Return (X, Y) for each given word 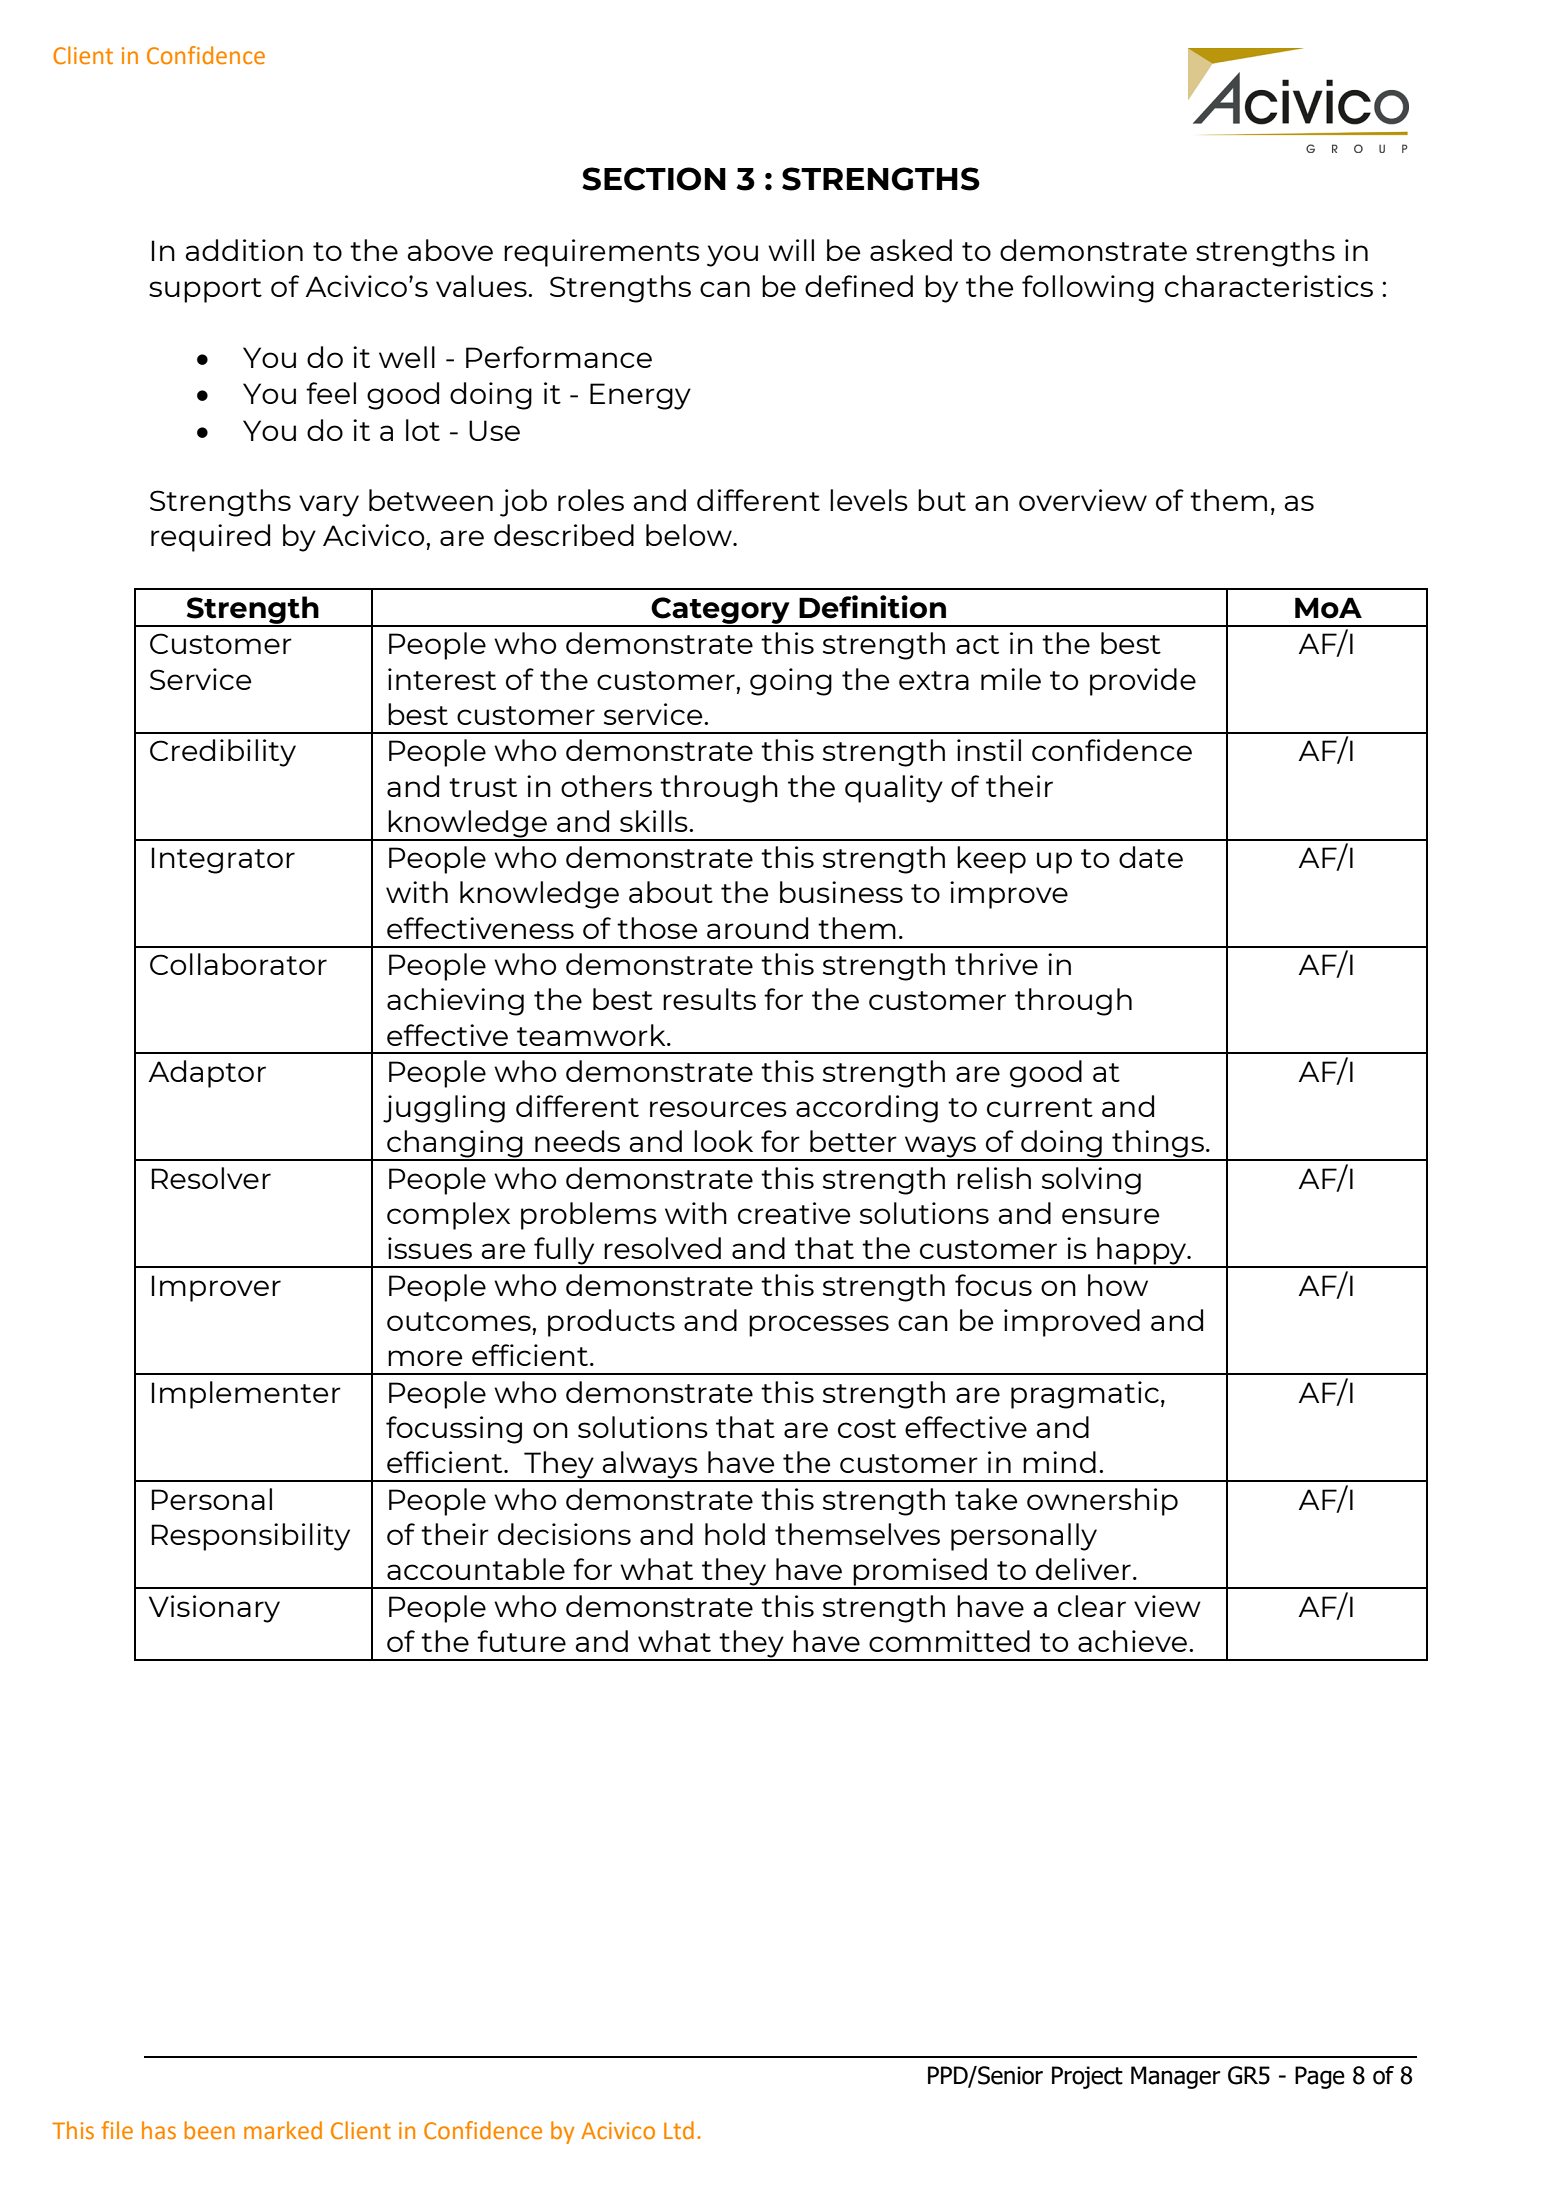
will (791, 250)
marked (283, 2130)
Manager (1175, 2077)
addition (244, 250)
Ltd (679, 2130)
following (1088, 289)
